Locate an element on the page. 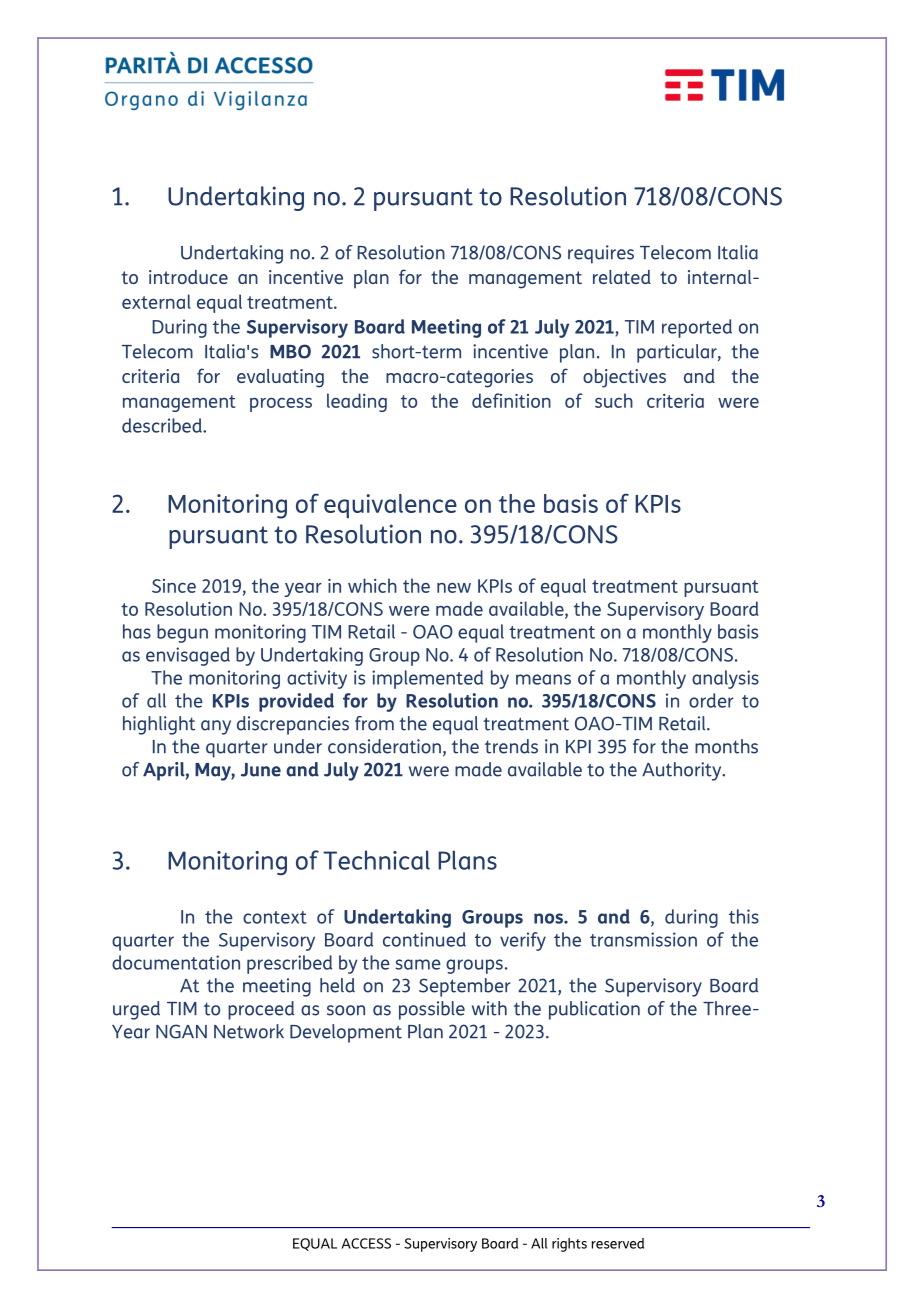 The width and height of the page is (924, 1308). ACCESS is located at coordinates (366, 1243).
